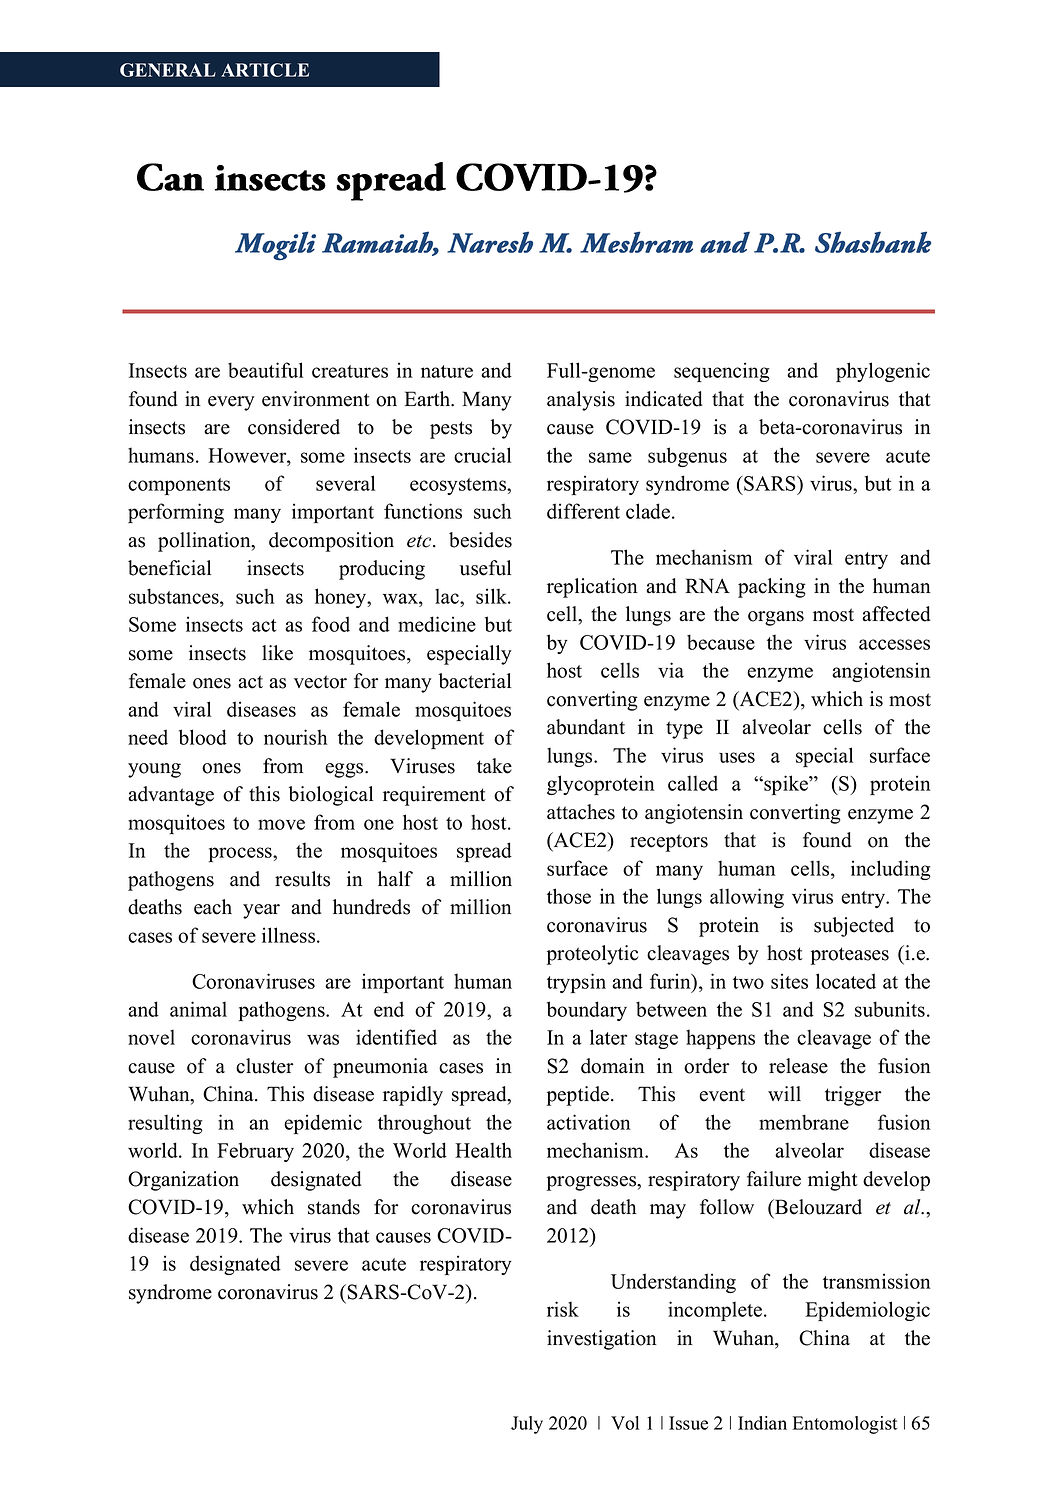 Image resolution: width=1059 pixels, height=1498 pixels. What do you see at coordinates (447, 371) in the screenshot?
I see `nature` at bounding box center [447, 371].
